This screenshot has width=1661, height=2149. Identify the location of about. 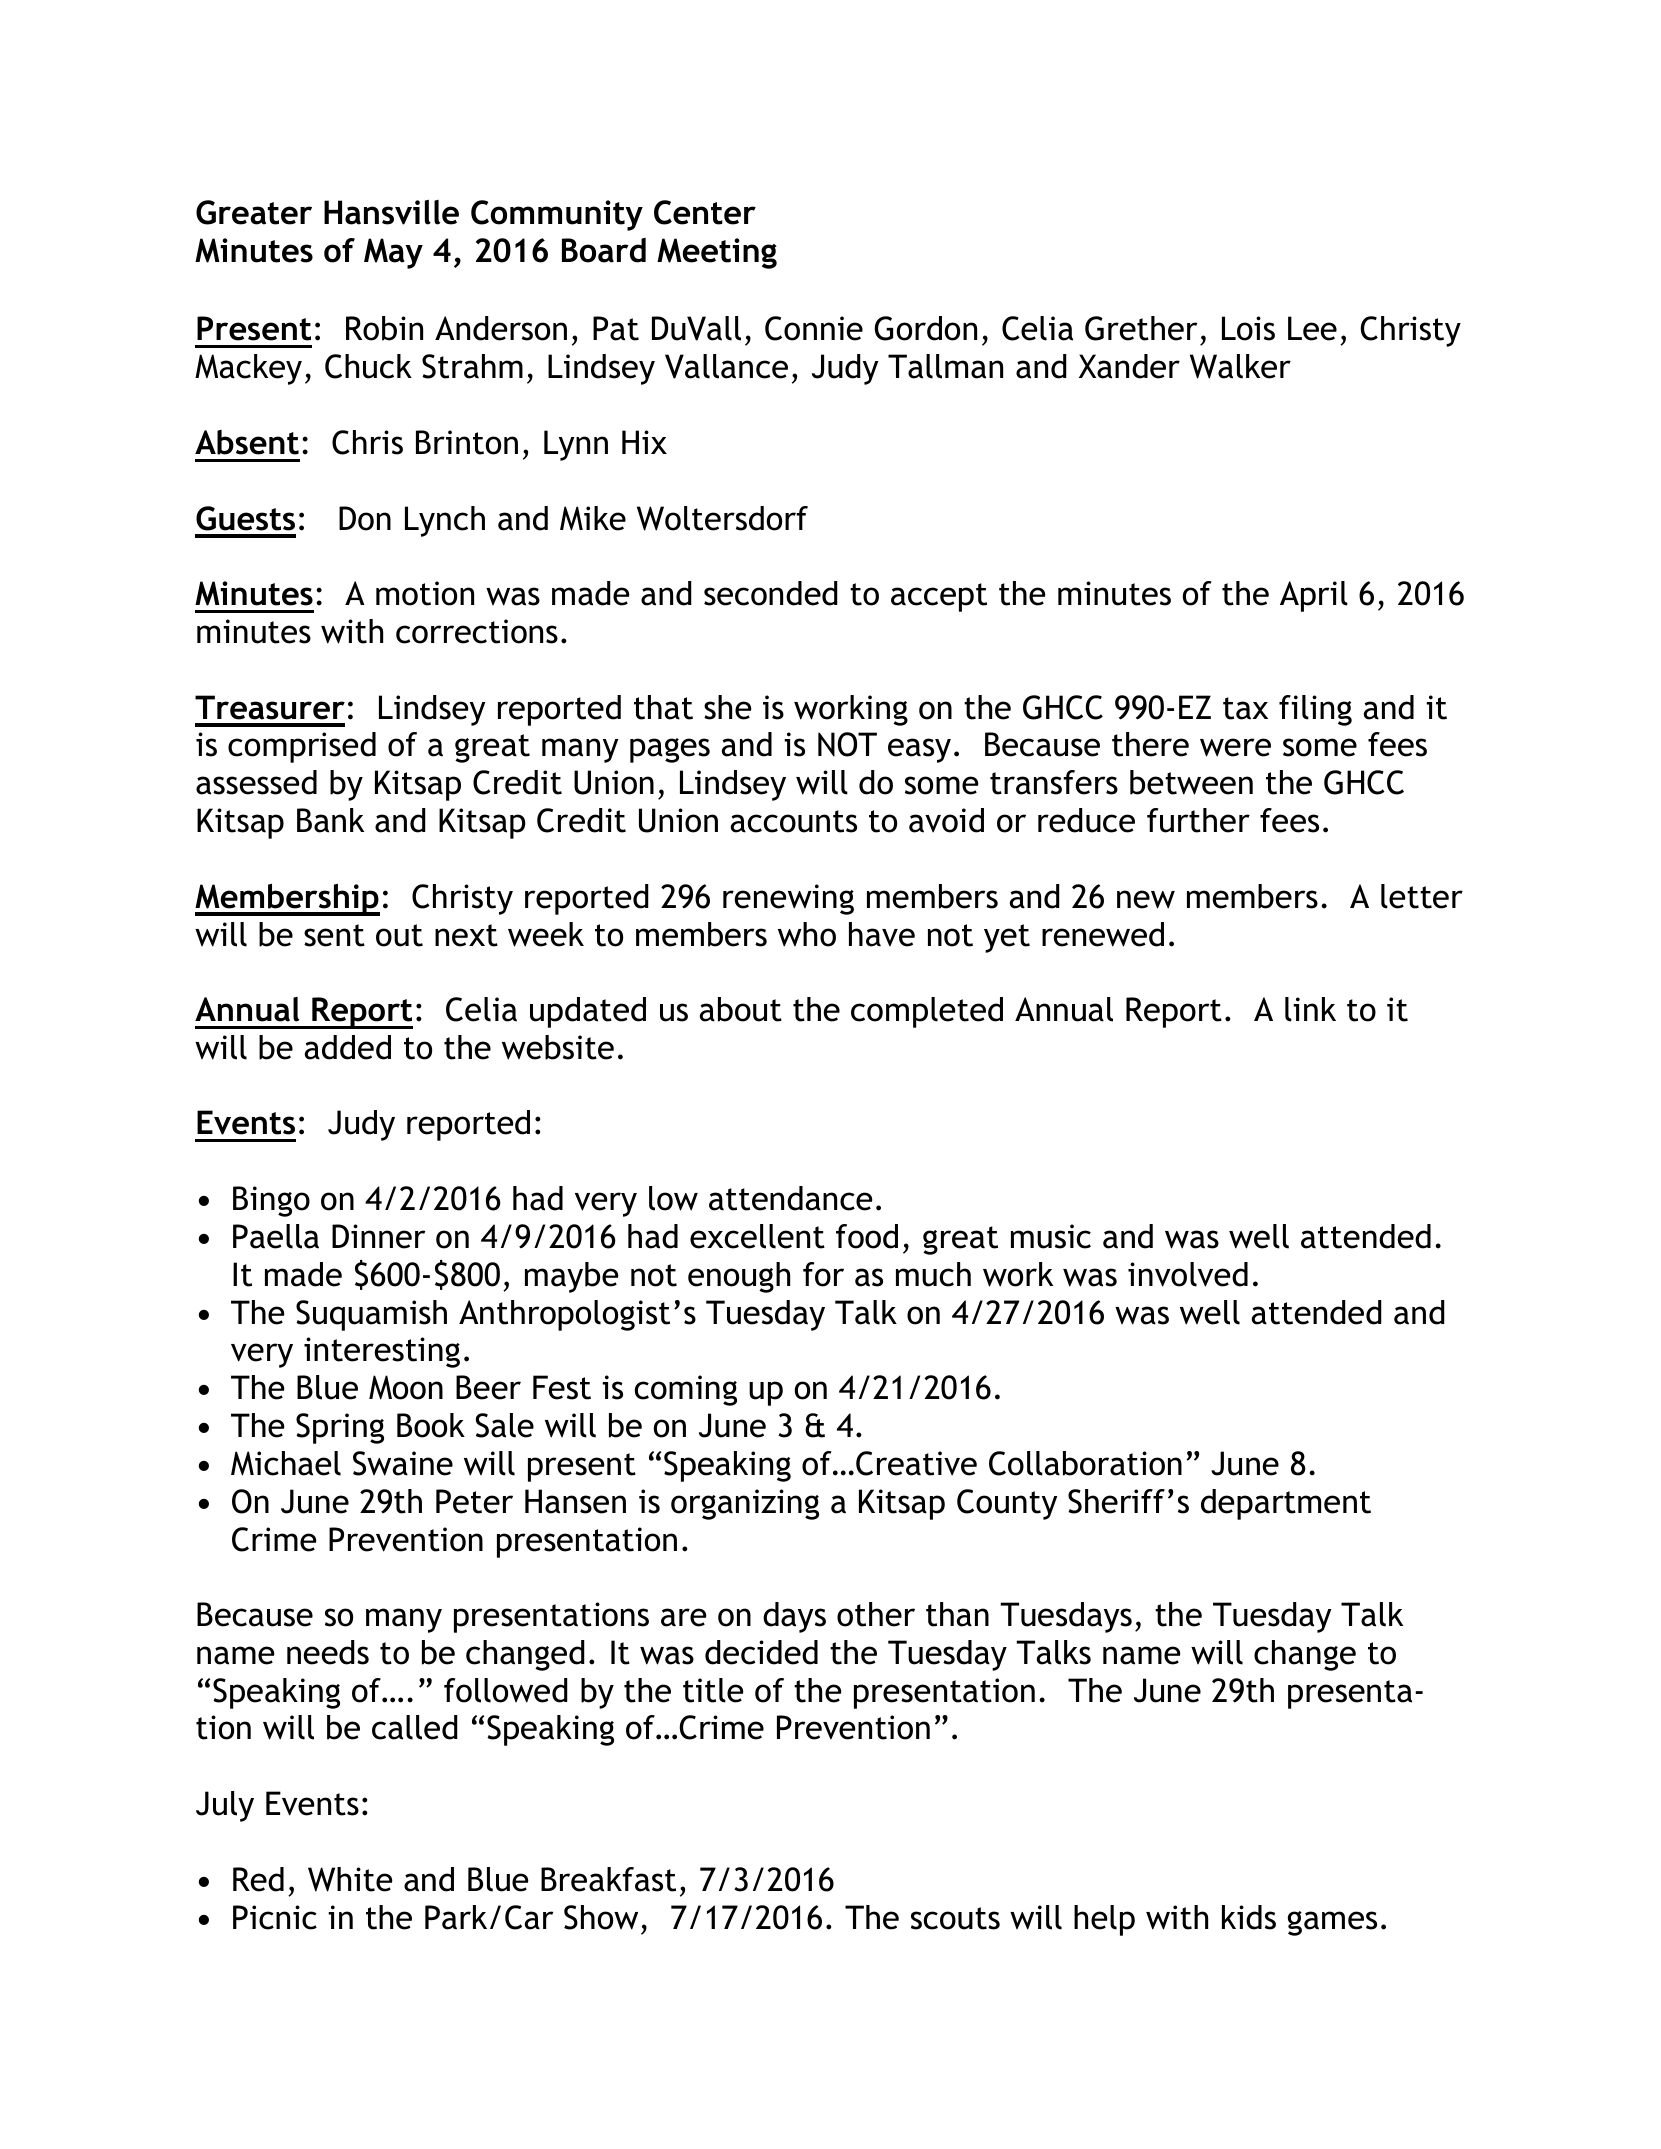
(740, 1009).
